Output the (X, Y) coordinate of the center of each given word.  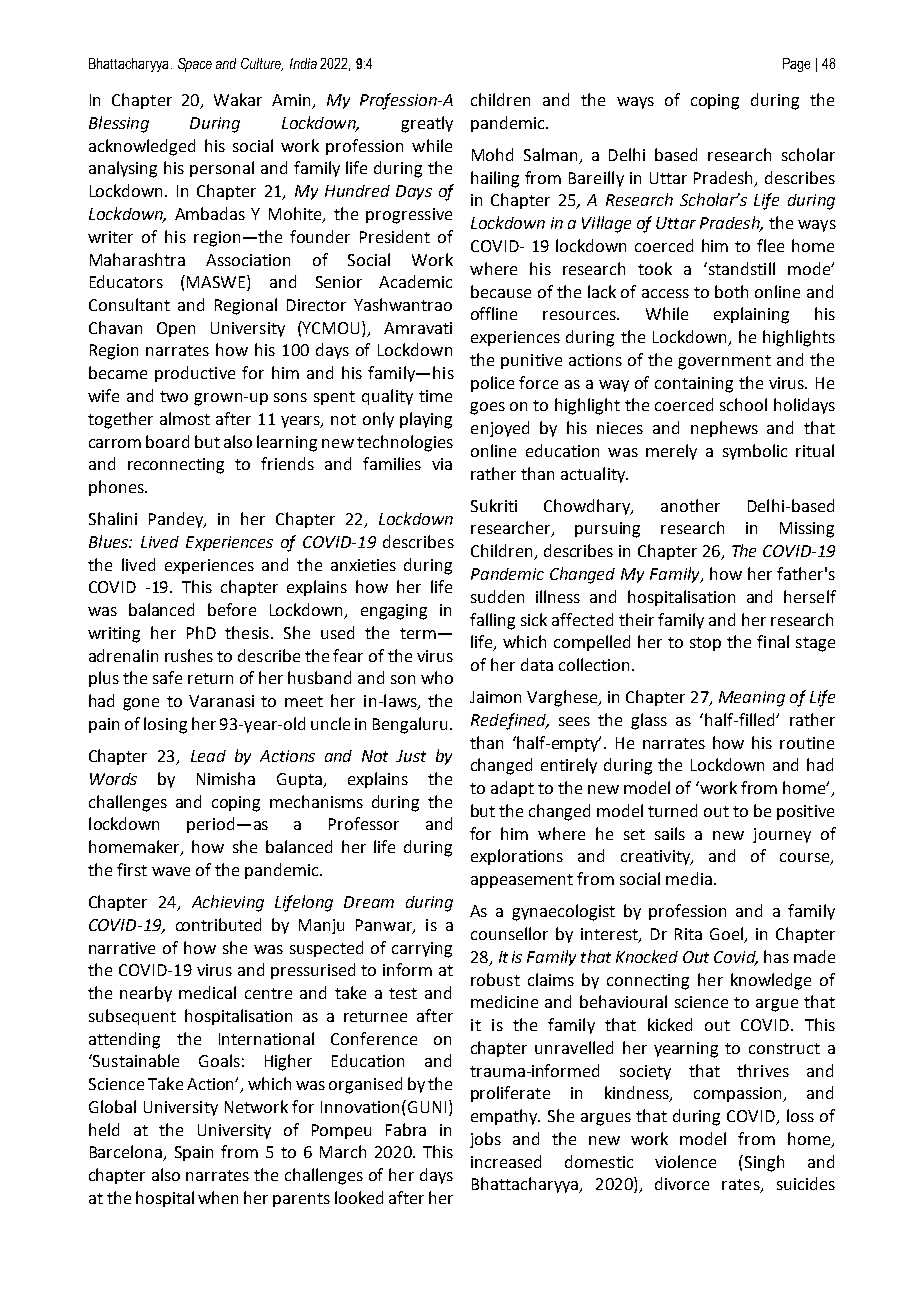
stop (705, 644)
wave (171, 871)
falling (492, 621)
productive (195, 374)
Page (796, 65)
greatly (427, 124)
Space (195, 65)
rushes (189, 655)
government (724, 362)
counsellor (509, 933)
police (492, 384)
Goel (727, 935)
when (218, 1197)
